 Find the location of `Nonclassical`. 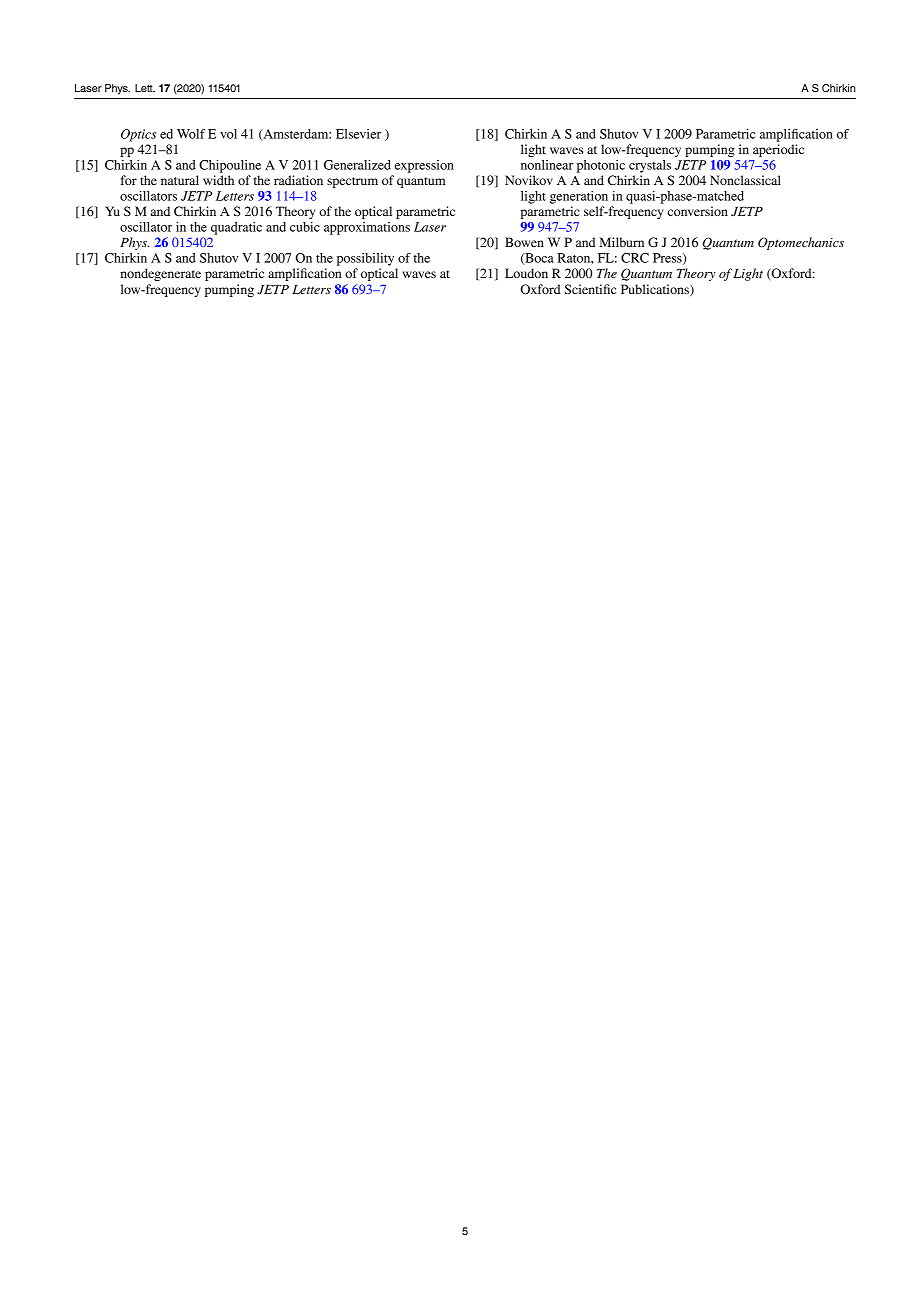

Nonclassical is located at coordinates (745, 180).
